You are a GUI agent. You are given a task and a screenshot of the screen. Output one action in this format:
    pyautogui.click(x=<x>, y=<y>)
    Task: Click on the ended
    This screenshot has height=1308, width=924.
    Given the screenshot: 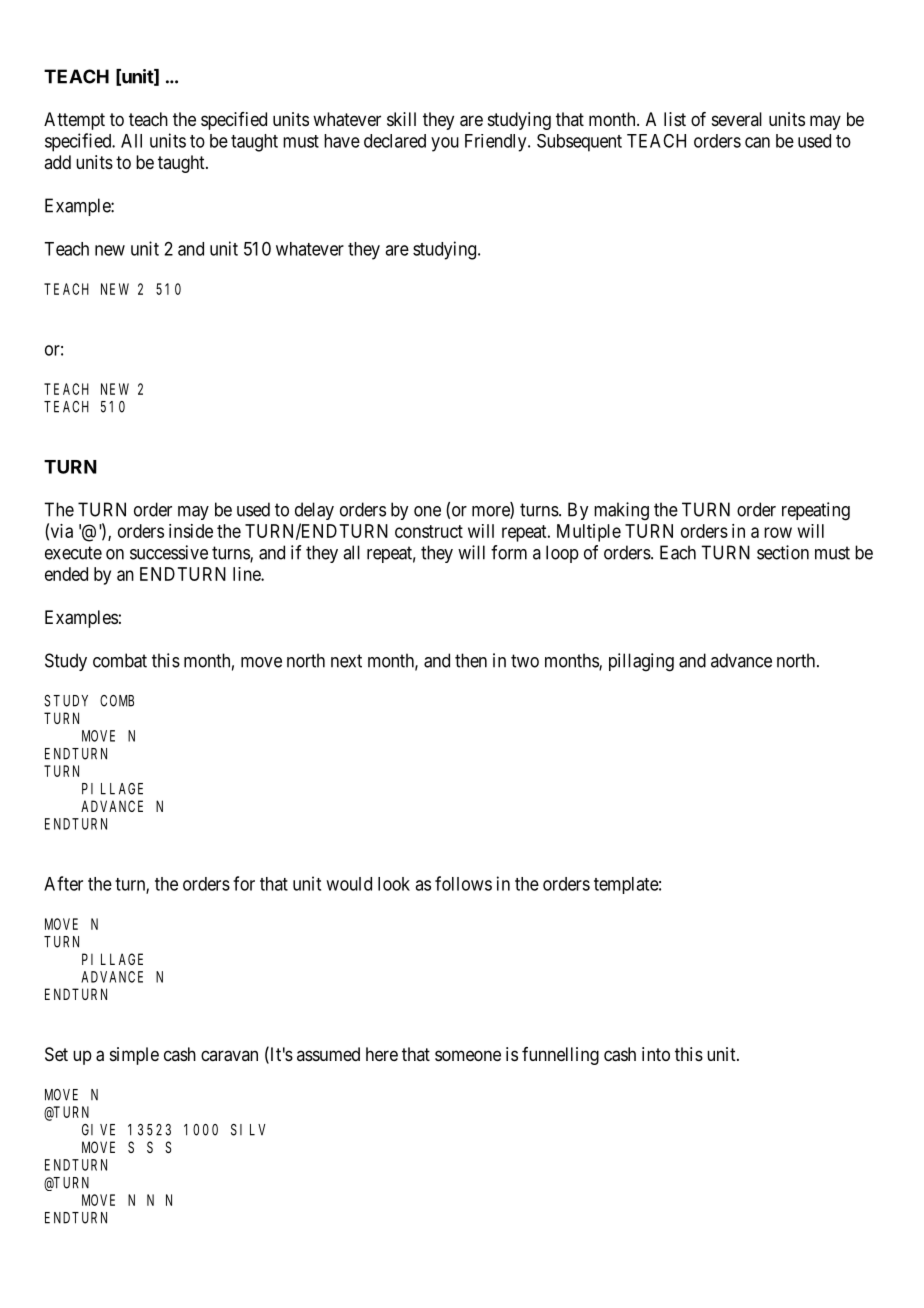 What is the action you would take?
    pyautogui.click(x=66, y=574)
